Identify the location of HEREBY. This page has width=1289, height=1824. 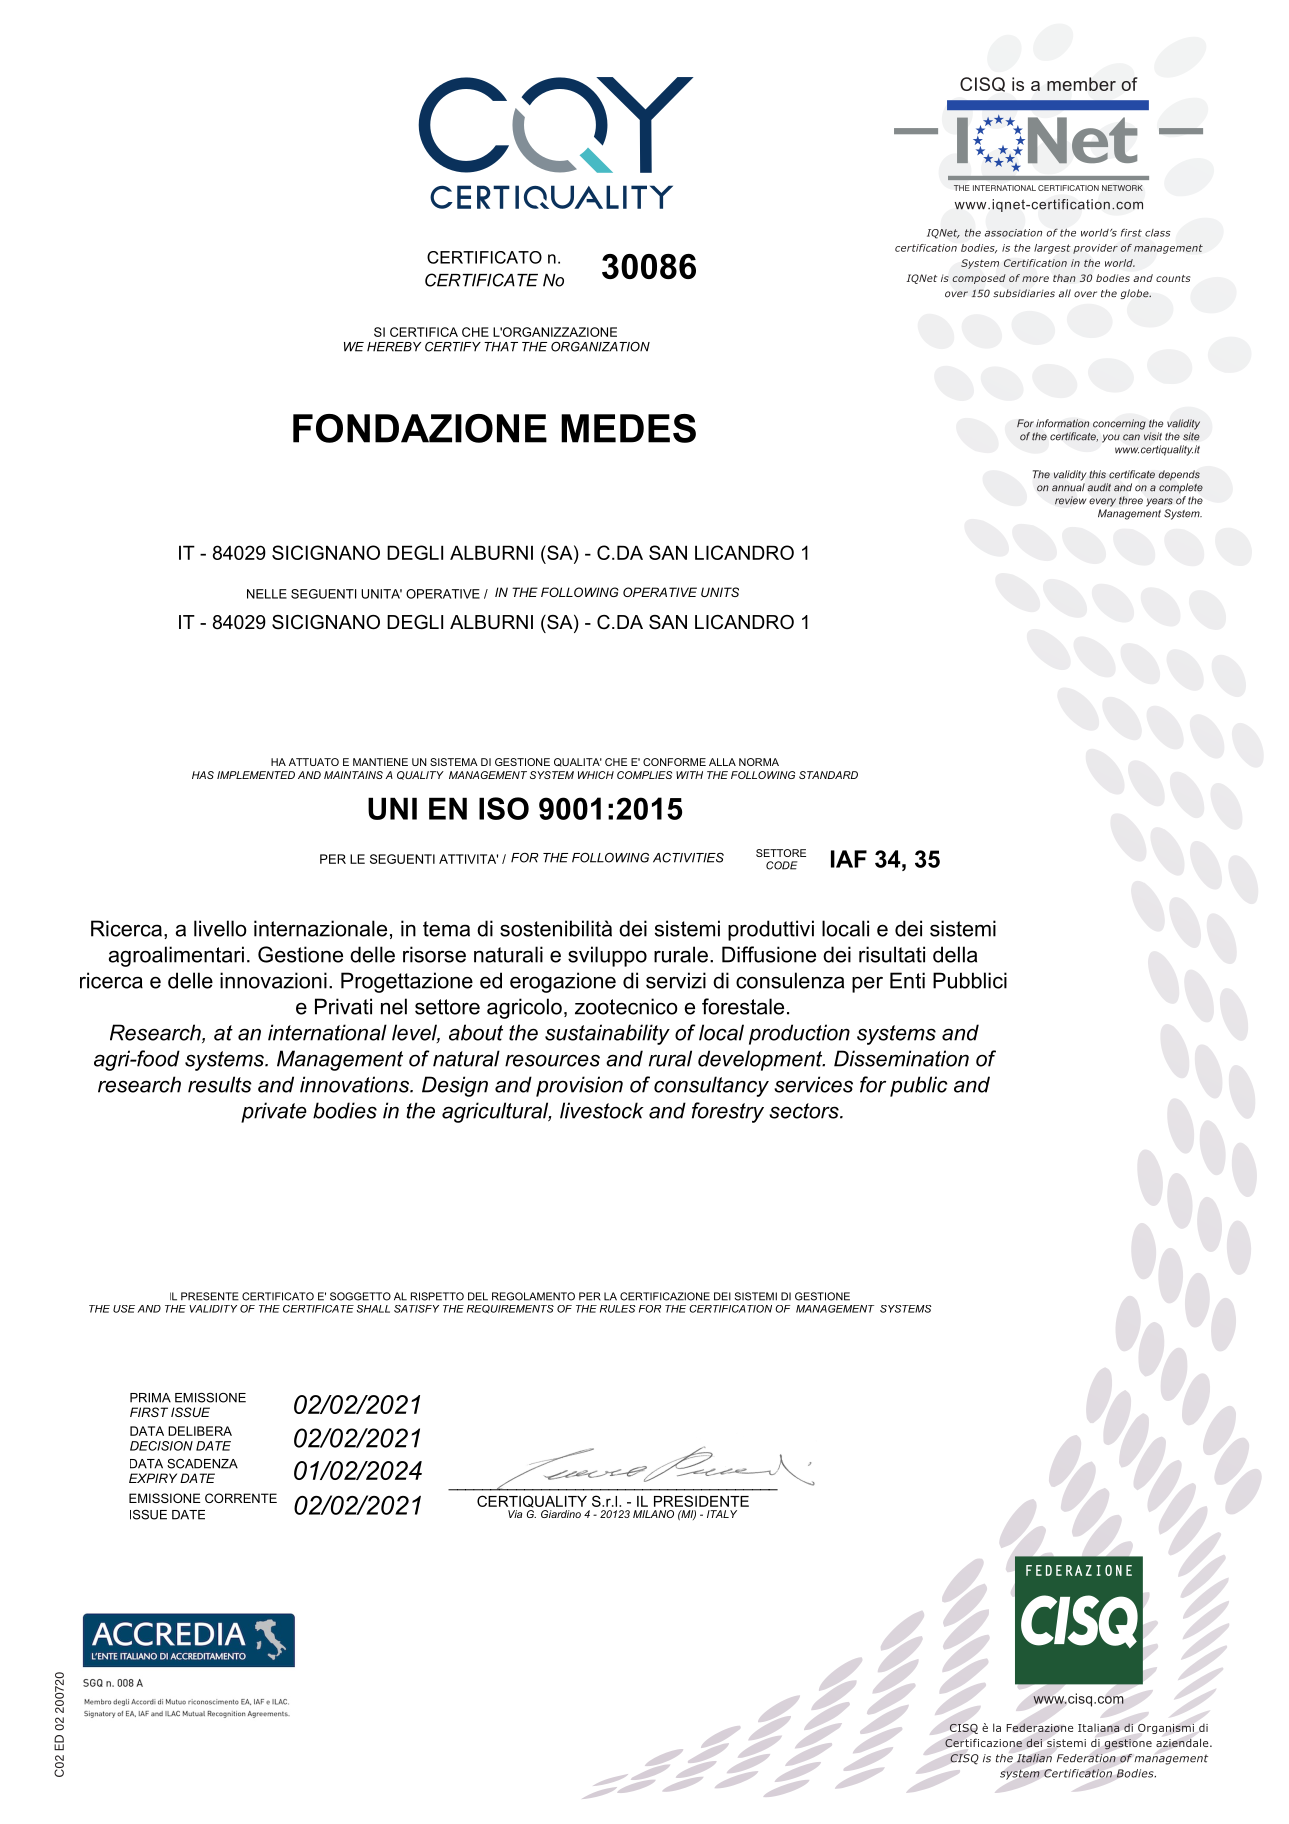
(394, 347).
